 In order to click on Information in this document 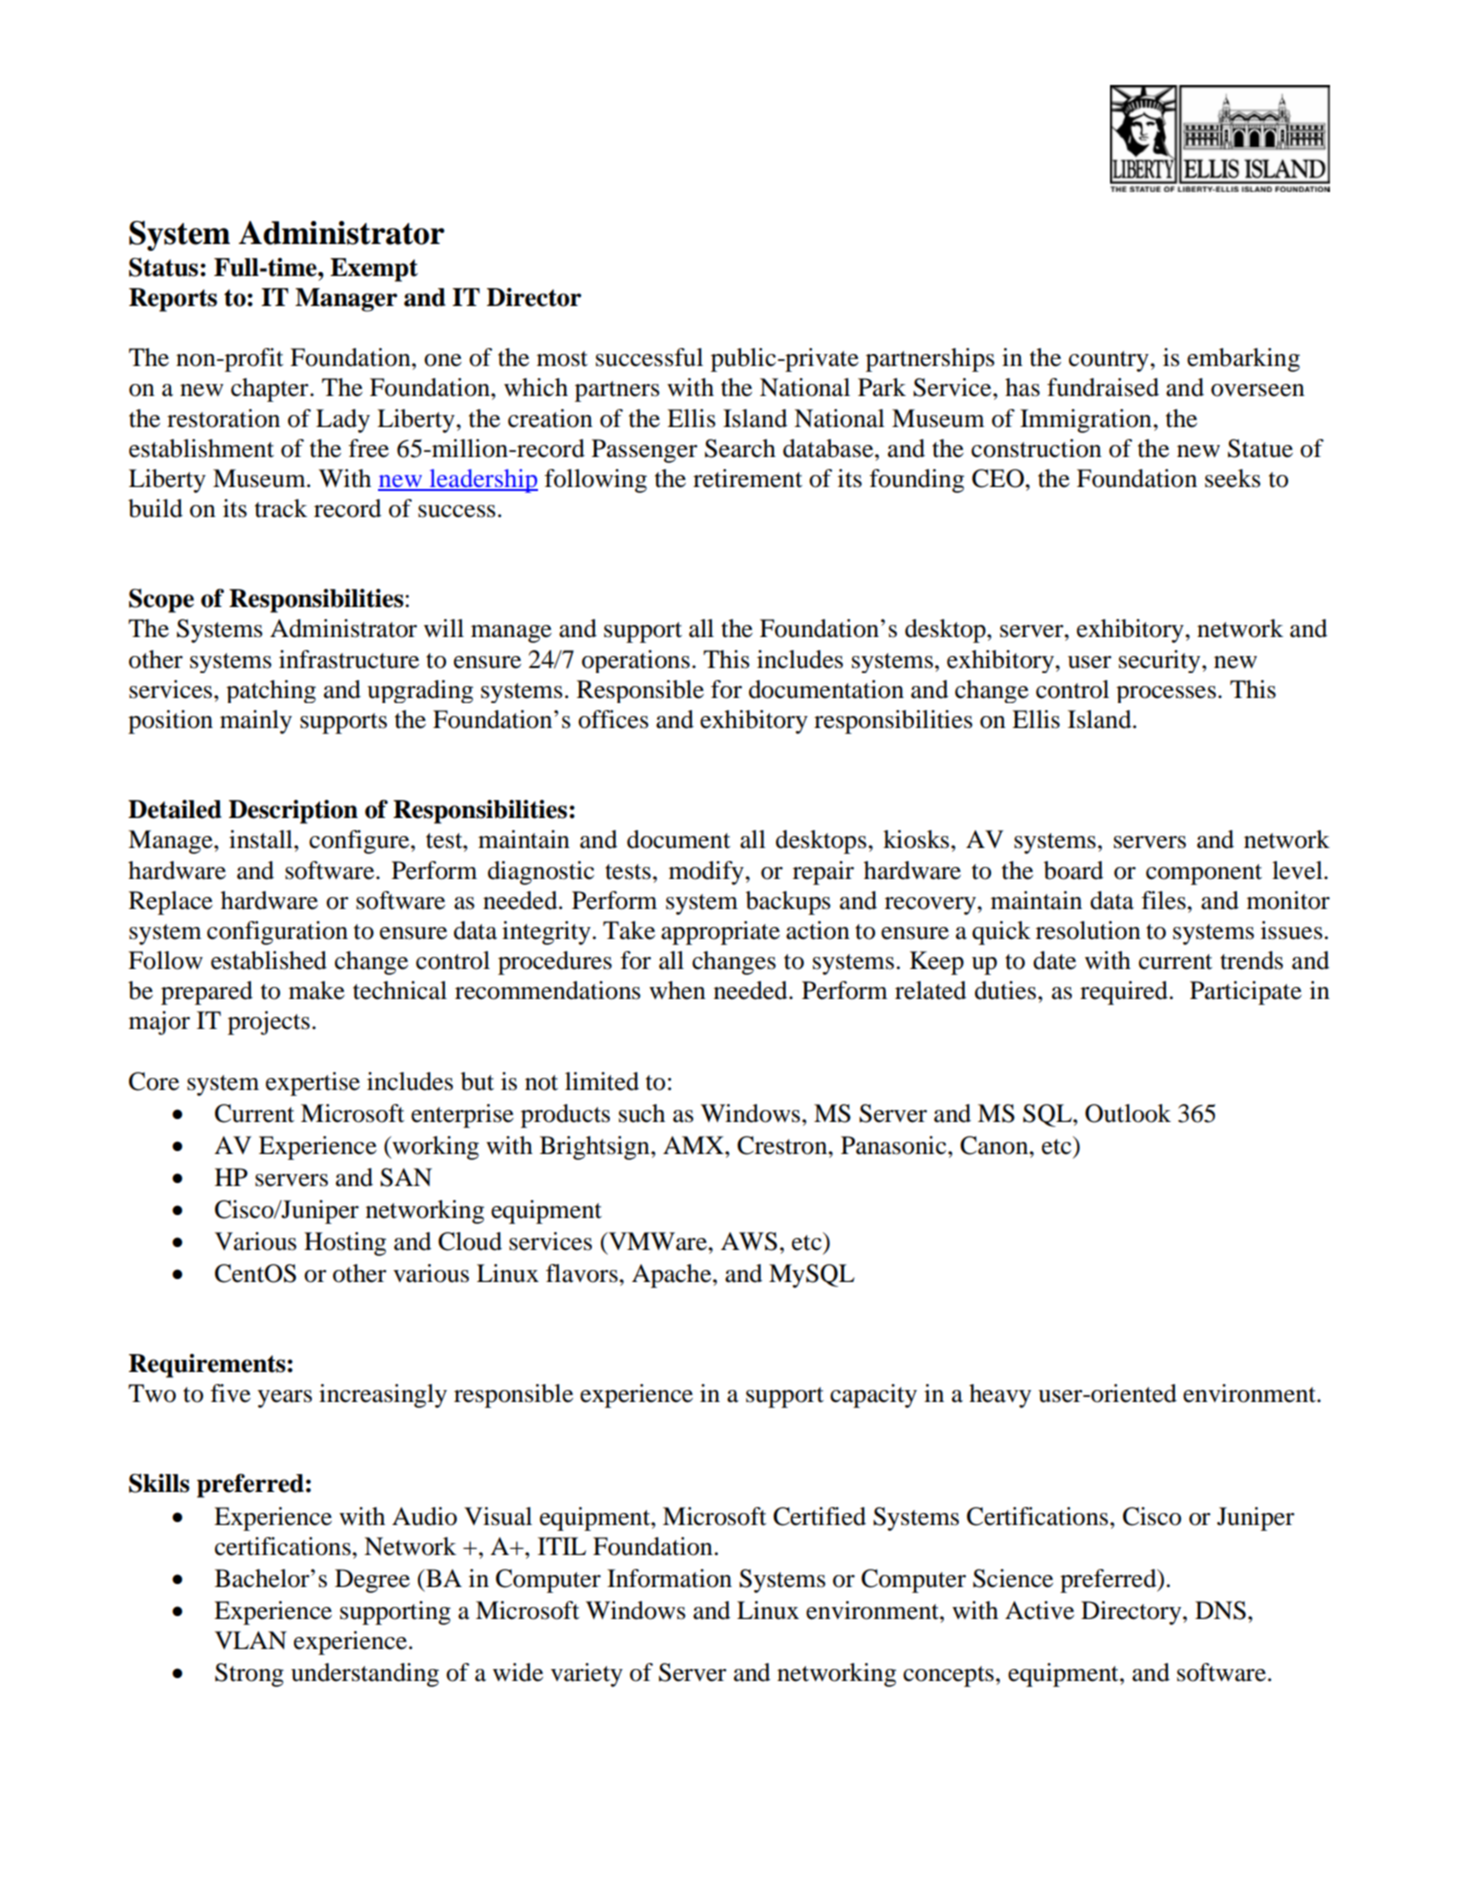, I will do `click(669, 1578)`.
